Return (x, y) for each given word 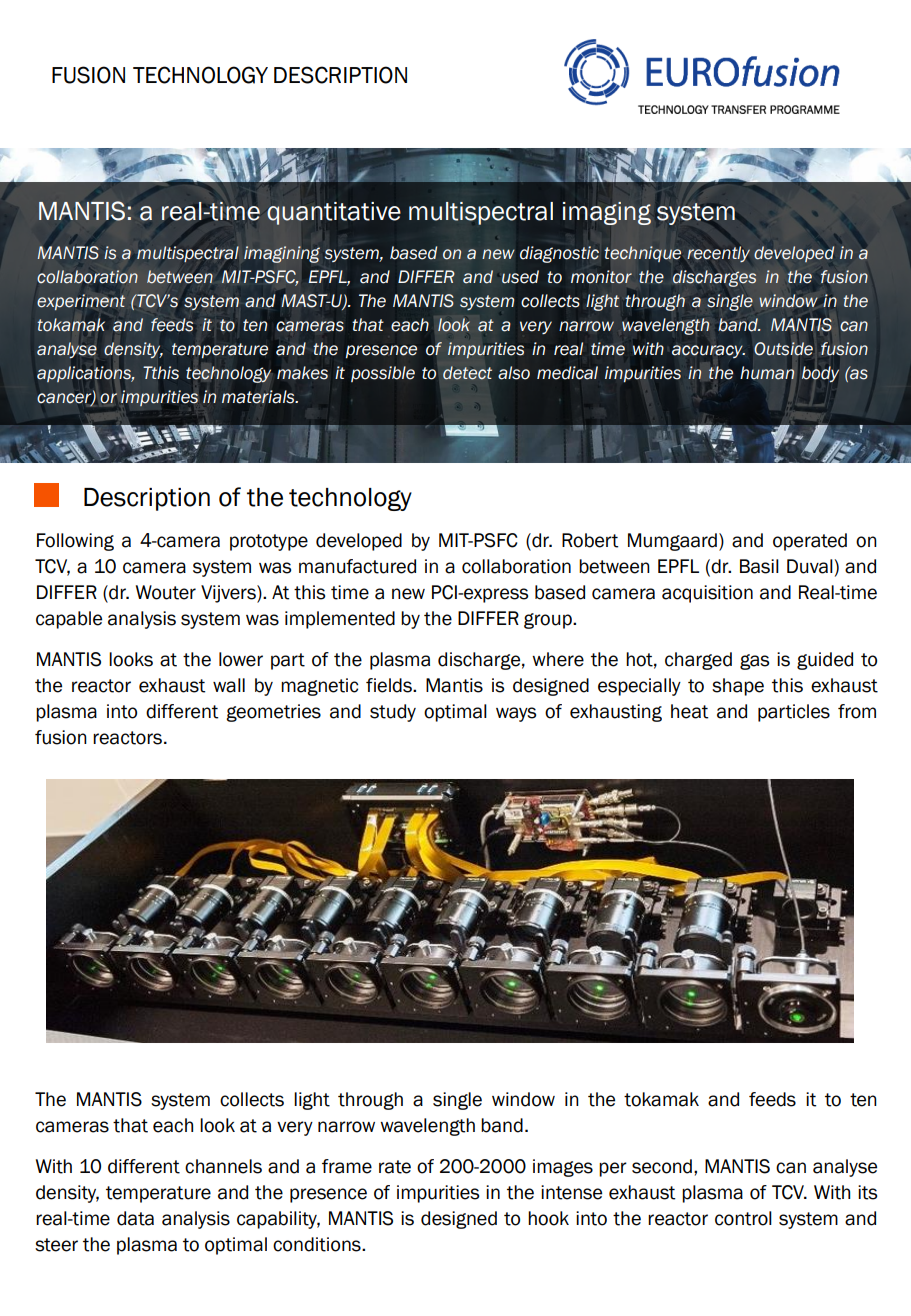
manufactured (357, 566)
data (135, 1218)
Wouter (166, 592)
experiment (81, 302)
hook (548, 1218)
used (520, 277)
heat (689, 711)
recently (718, 254)
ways (516, 714)
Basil (759, 566)
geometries (273, 713)
